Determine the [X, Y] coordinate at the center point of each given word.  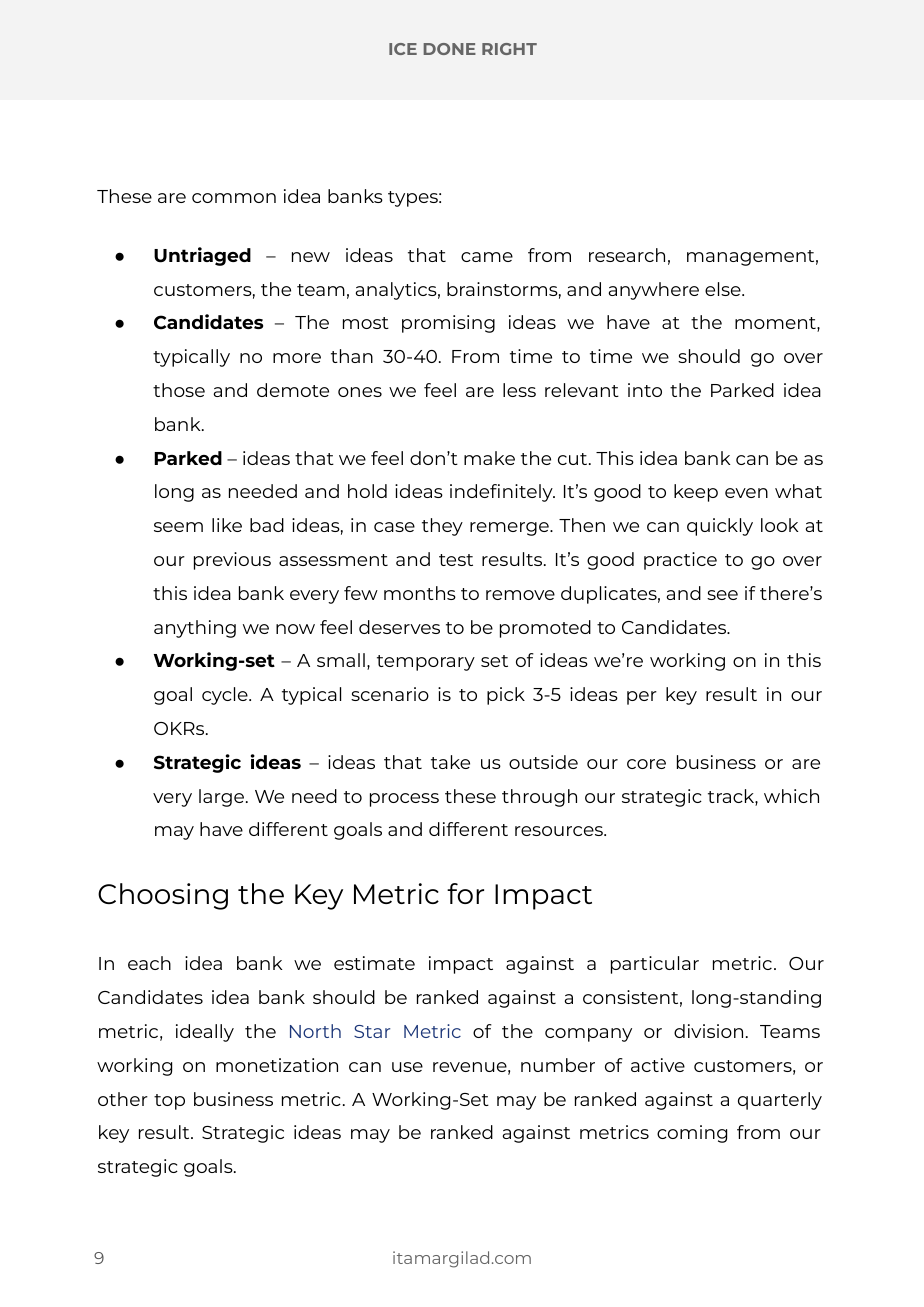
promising [448, 324]
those [179, 390]
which [791, 796]
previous [232, 561]
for [465, 893]
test [456, 560]
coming [692, 1134]
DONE [449, 49]
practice [680, 561]
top [169, 1102]
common [234, 198]
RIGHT [509, 49]
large [223, 798]
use [407, 1067]
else [724, 289]
